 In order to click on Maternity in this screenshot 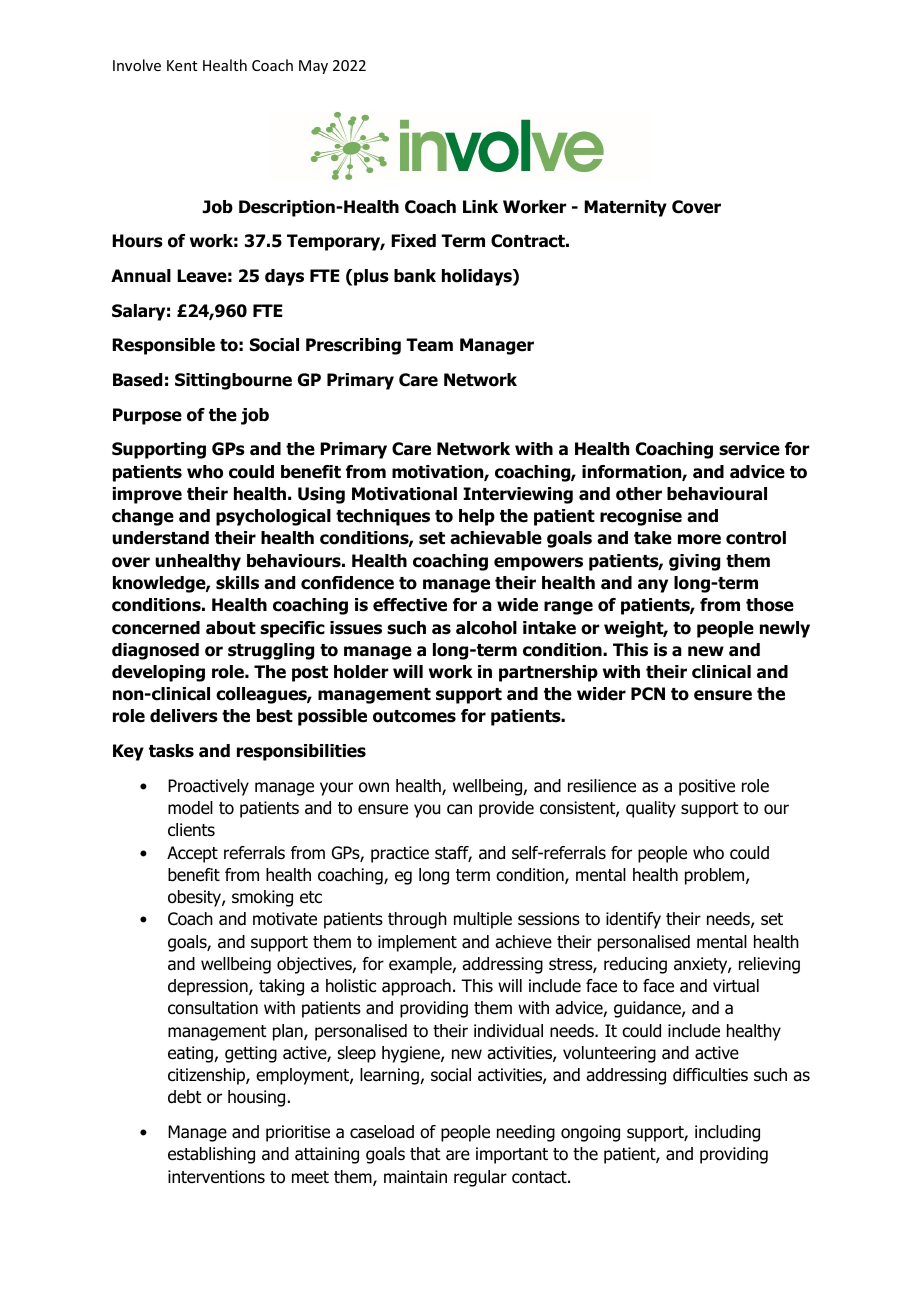, I will do `click(625, 208)`.
